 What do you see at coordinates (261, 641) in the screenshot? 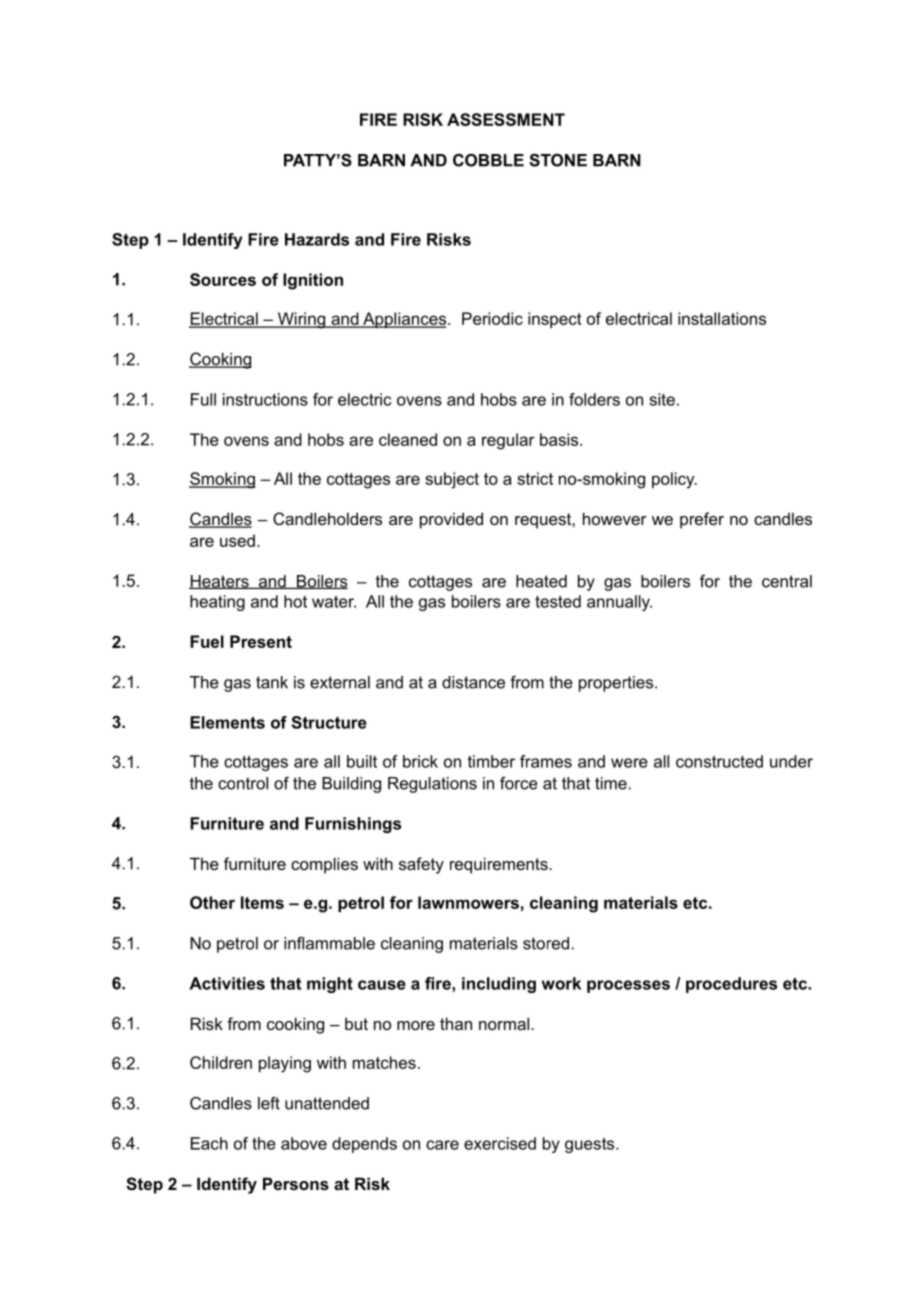
I see `Present` at bounding box center [261, 641].
